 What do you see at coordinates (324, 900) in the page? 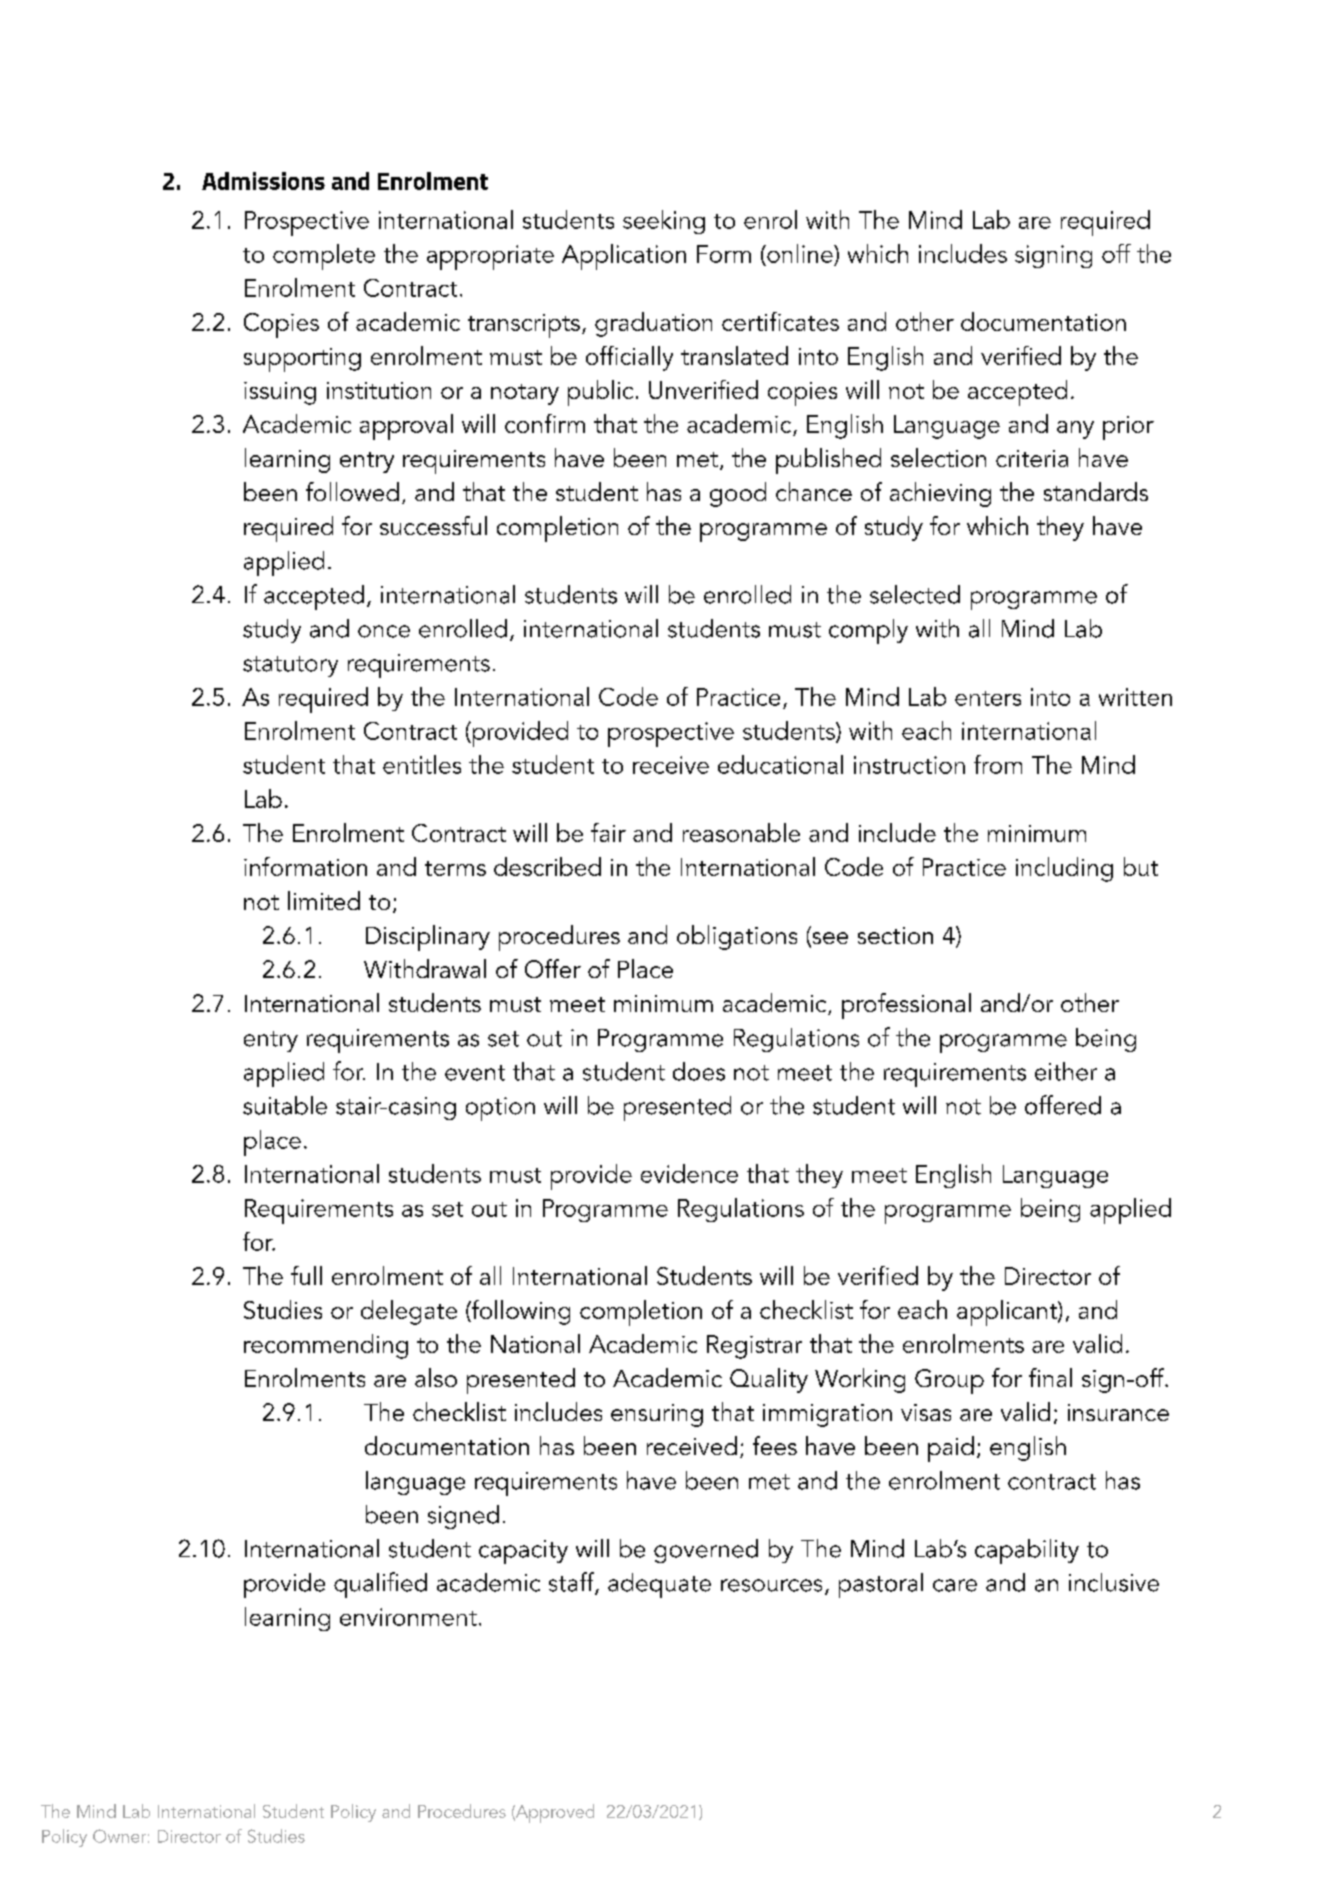
I see `limited` at bounding box center [324, 900].
